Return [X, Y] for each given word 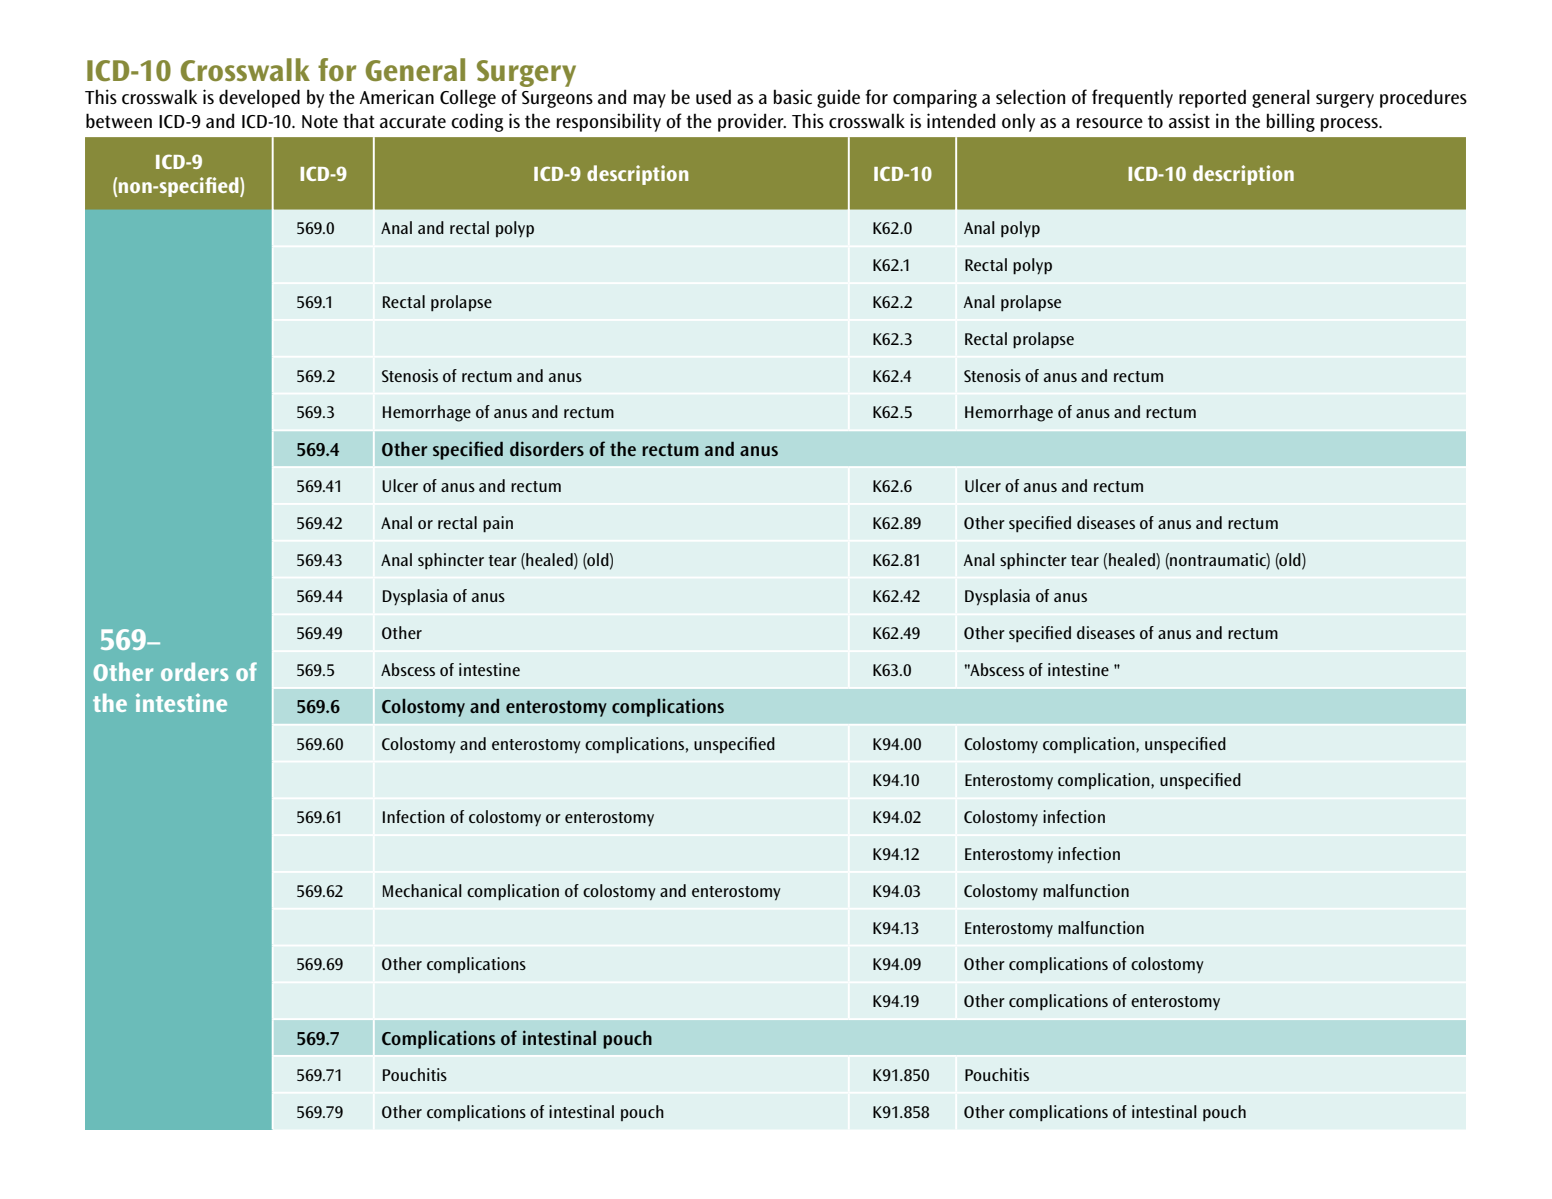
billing [1291, 122]
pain [498, 524]
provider [752, 122]
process [1350, 125]
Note [320, 121]
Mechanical [422, 890]
